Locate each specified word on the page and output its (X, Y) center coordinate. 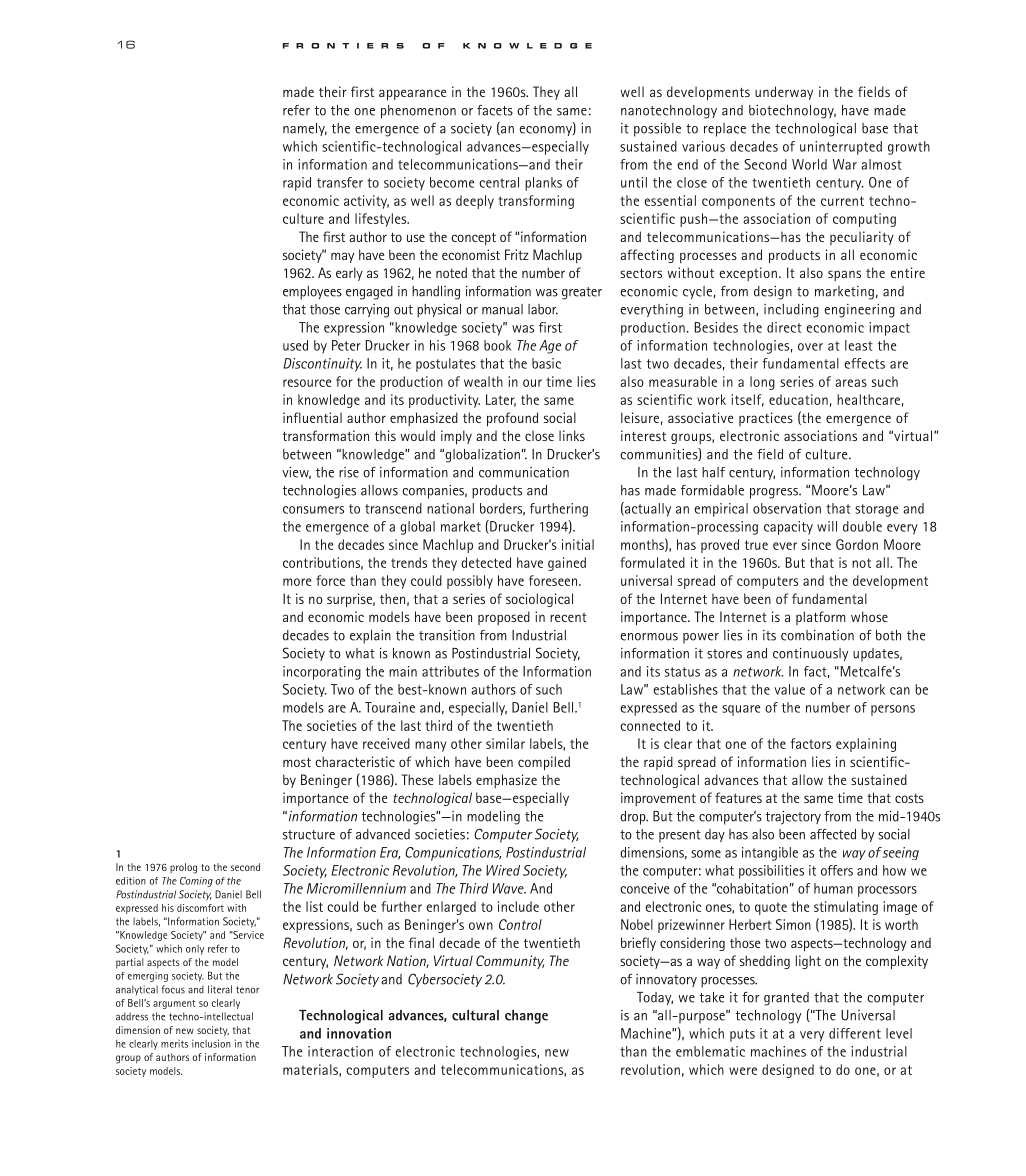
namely (305, 129)
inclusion (211, 1043)
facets (495, 110)
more (297, 582)
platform (820, 618)
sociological (539, 600)
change (526, 1017)
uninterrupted (841, 148)
